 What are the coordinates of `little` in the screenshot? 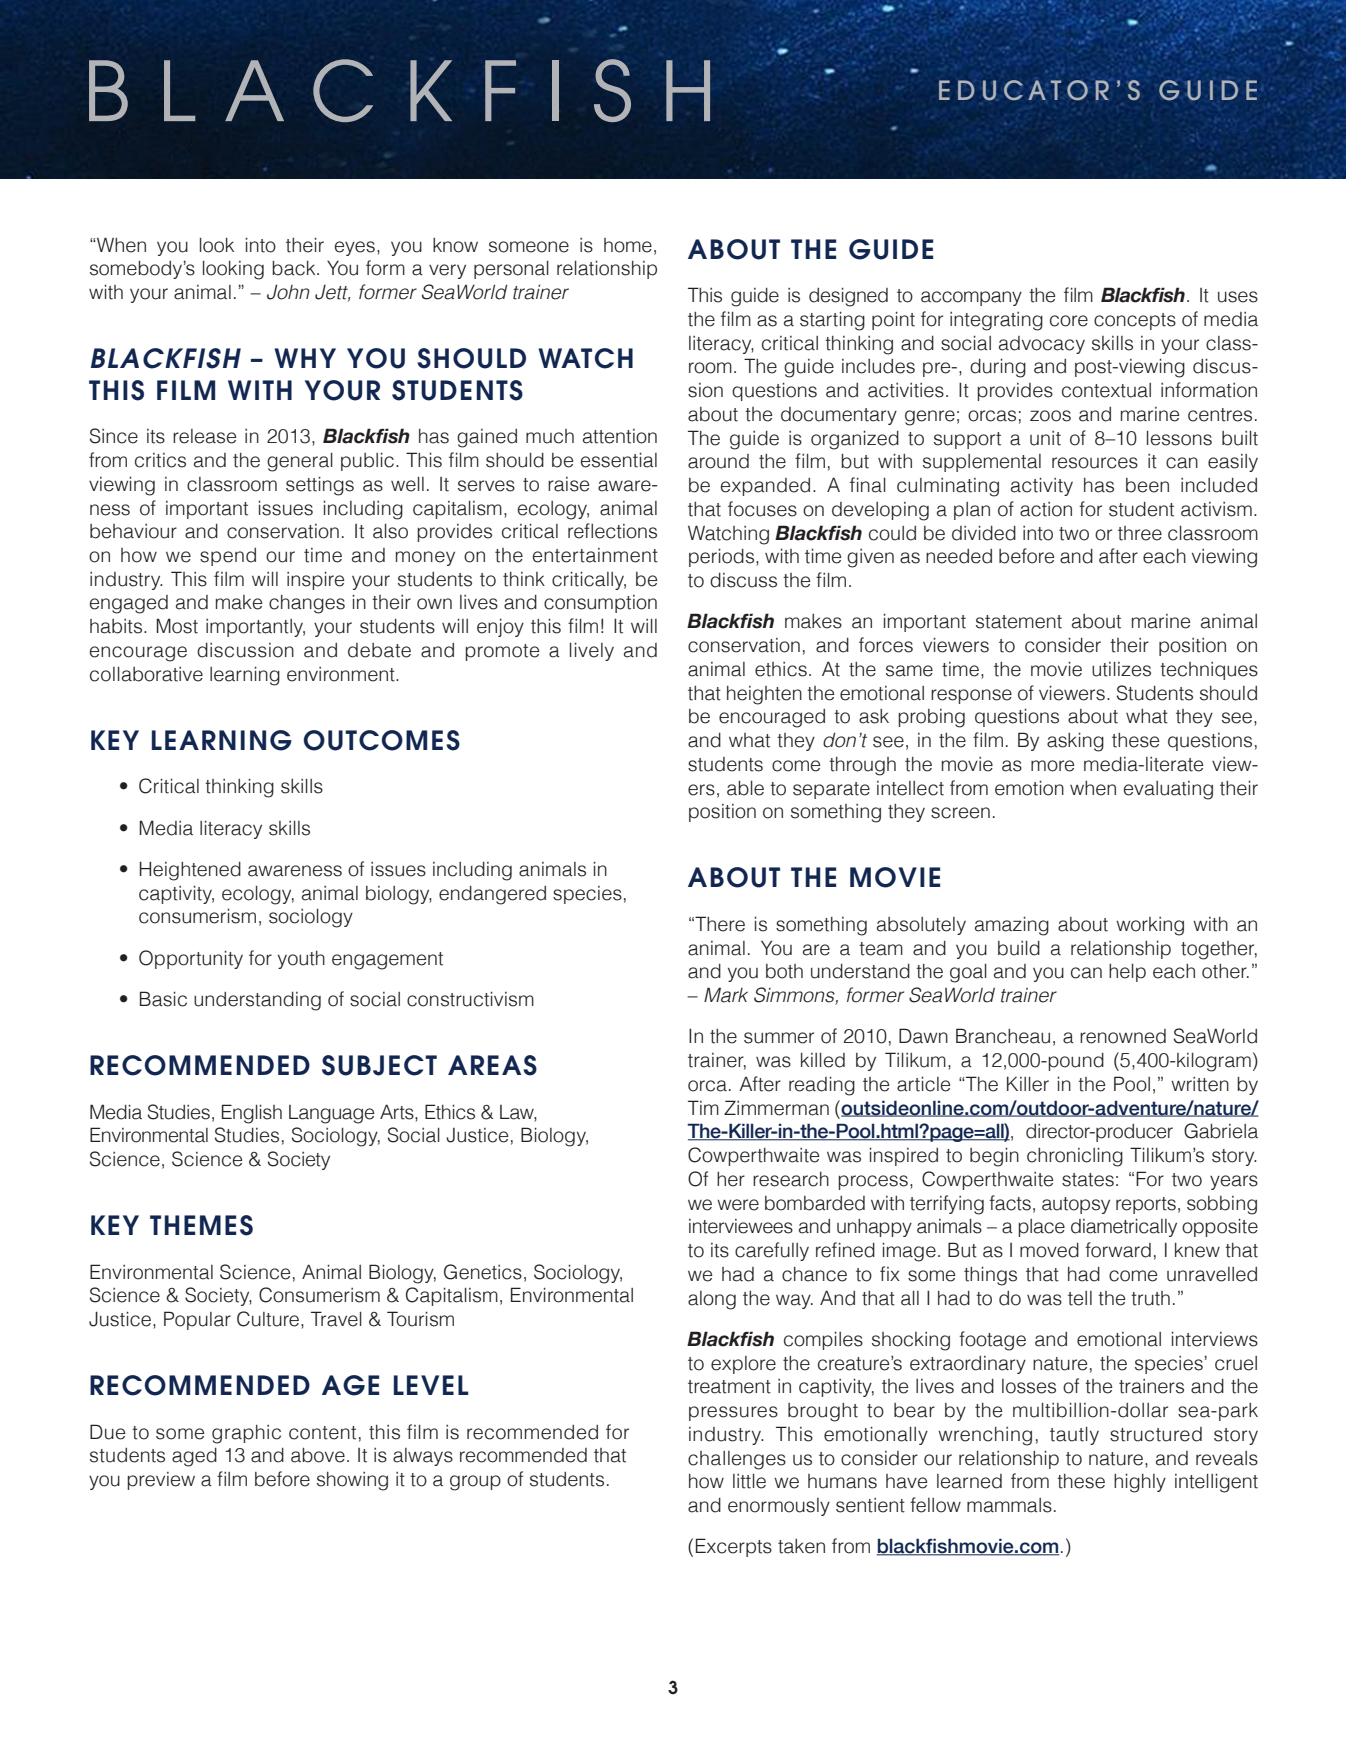 It's located at (749, 1481).
